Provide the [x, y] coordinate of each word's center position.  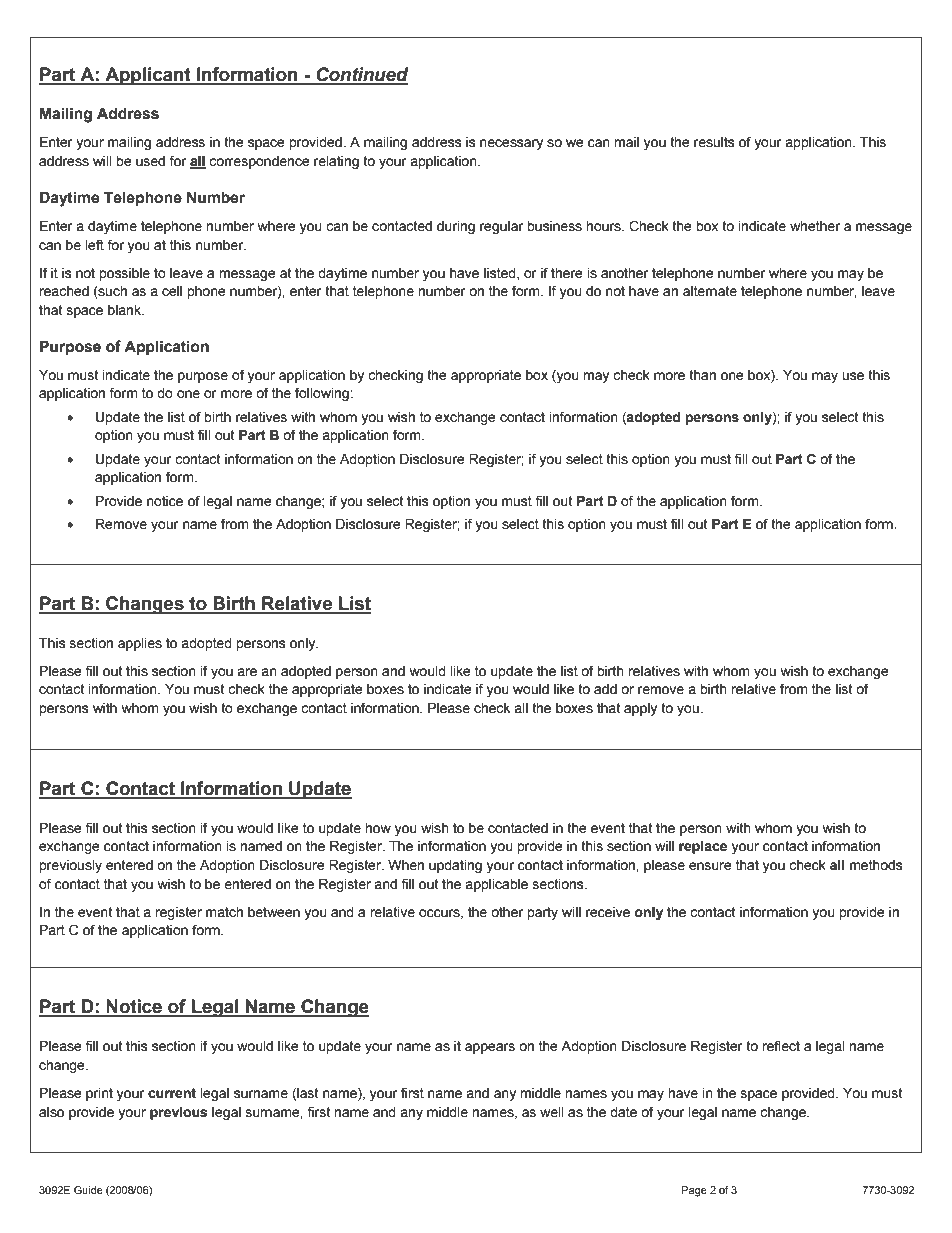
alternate [710, 291]
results [714, 142]
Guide [88, 1190]
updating [455, 866]
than [702, 375]
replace [703, 847]
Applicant [148, 76]
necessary [511, 144]
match [224, 912]
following [323, 394]
